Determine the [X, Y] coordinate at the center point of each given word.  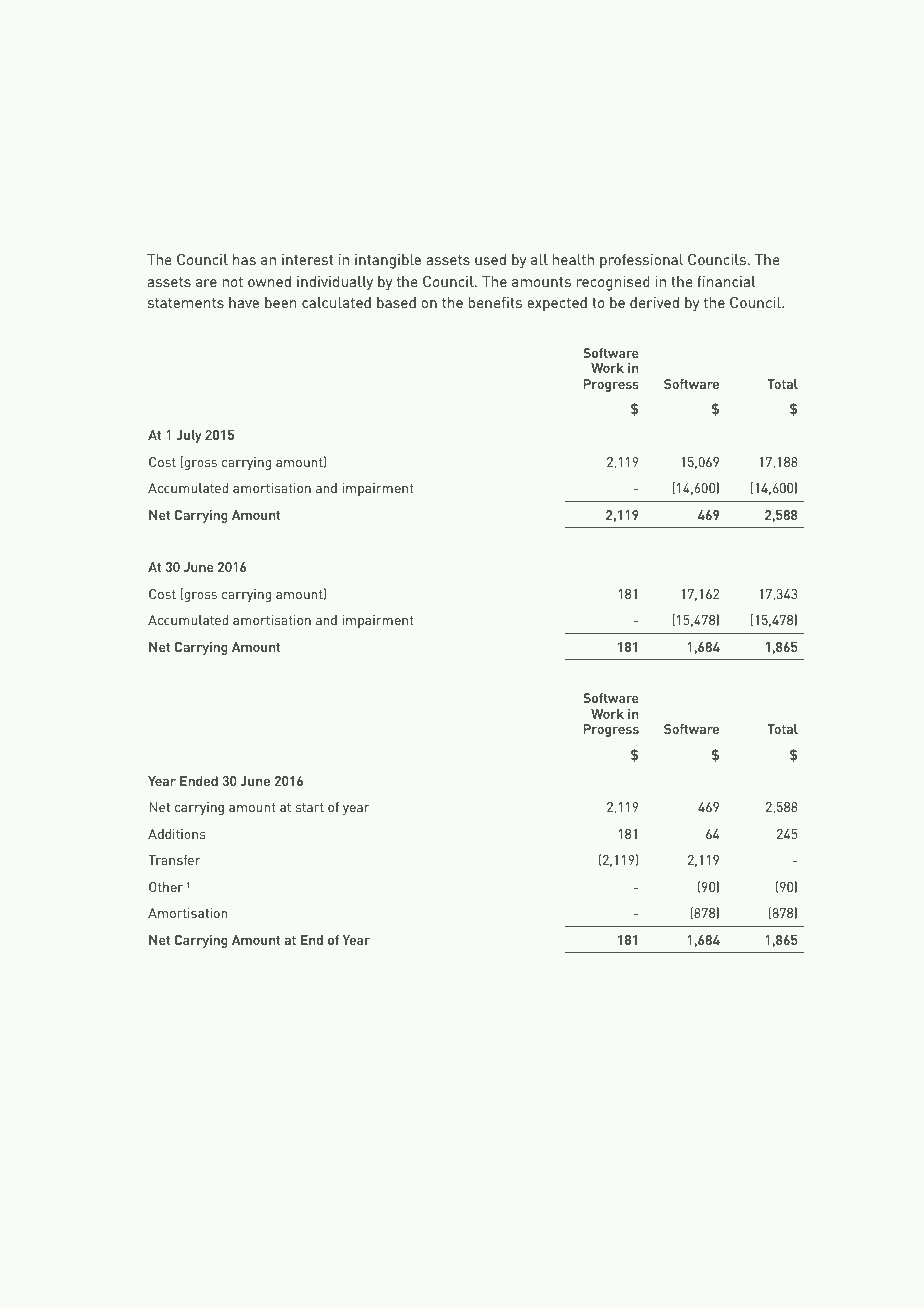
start [310, 807]
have [244, 302]
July [189, 436]
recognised [613, 283]
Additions [176, 834]
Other [166, 887]
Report [442, 1243]
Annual [400, 1242]
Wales [198, 1242]
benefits [495, 302]
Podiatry [692, 73]
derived [654, 302]
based [396, 302]
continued [431, 197]
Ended [199, 781]
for [287, 73]
